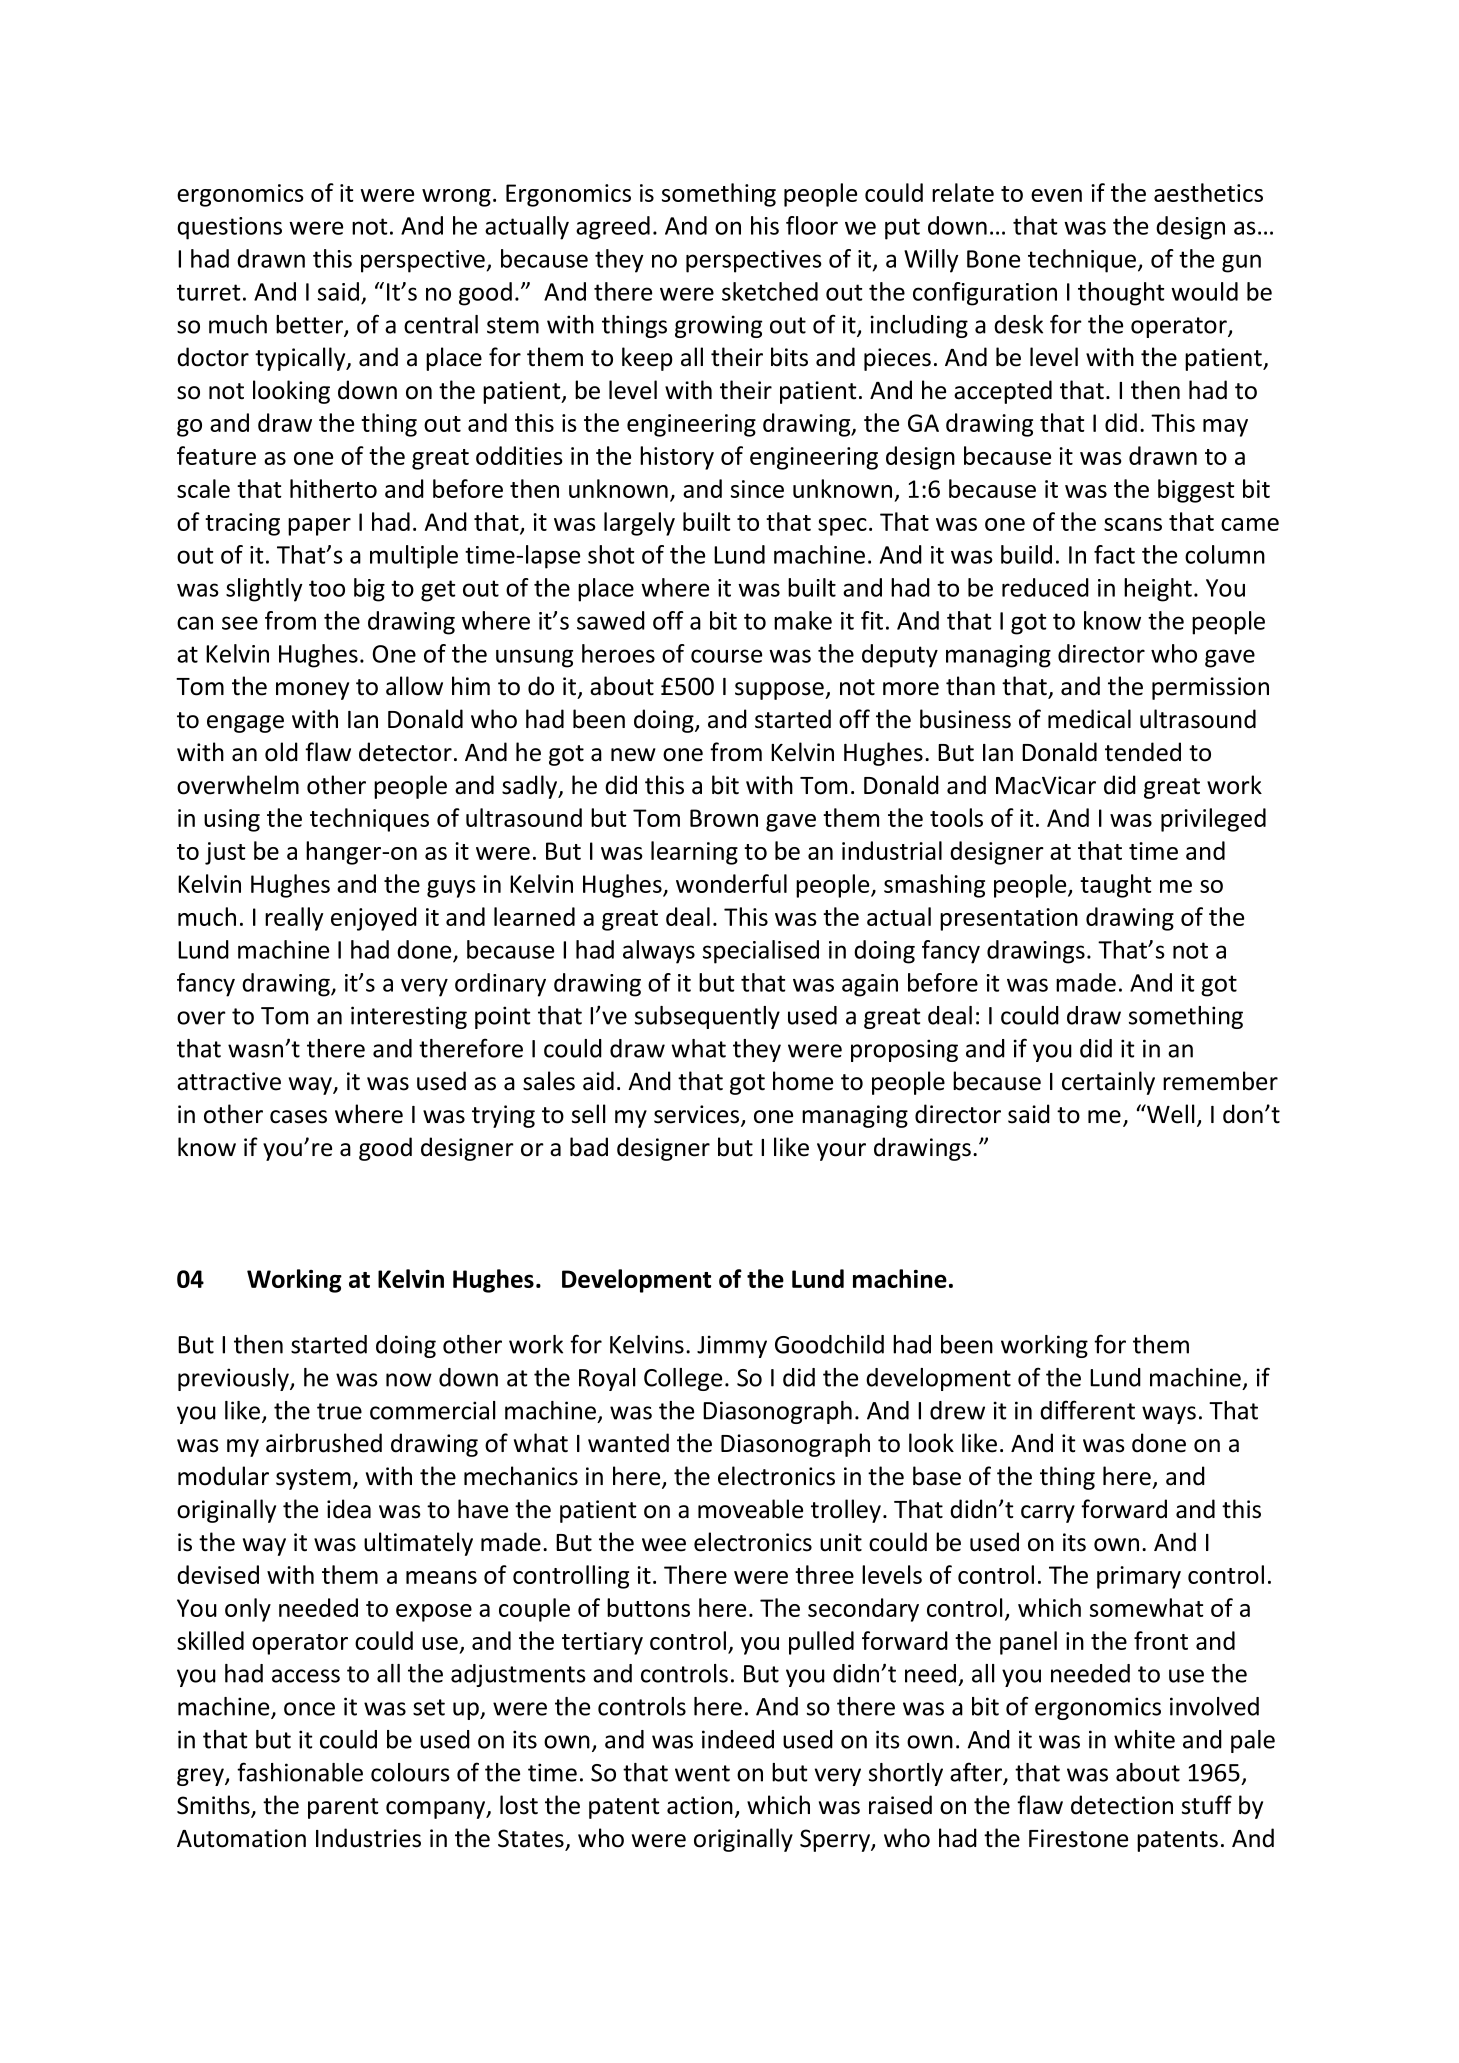 The width and height of the screenshot is (1459, 2063). What do you see at coordinates (1122, 1805) in the screenshot?
I see `detection` at bounding box center [1122, 1805].
